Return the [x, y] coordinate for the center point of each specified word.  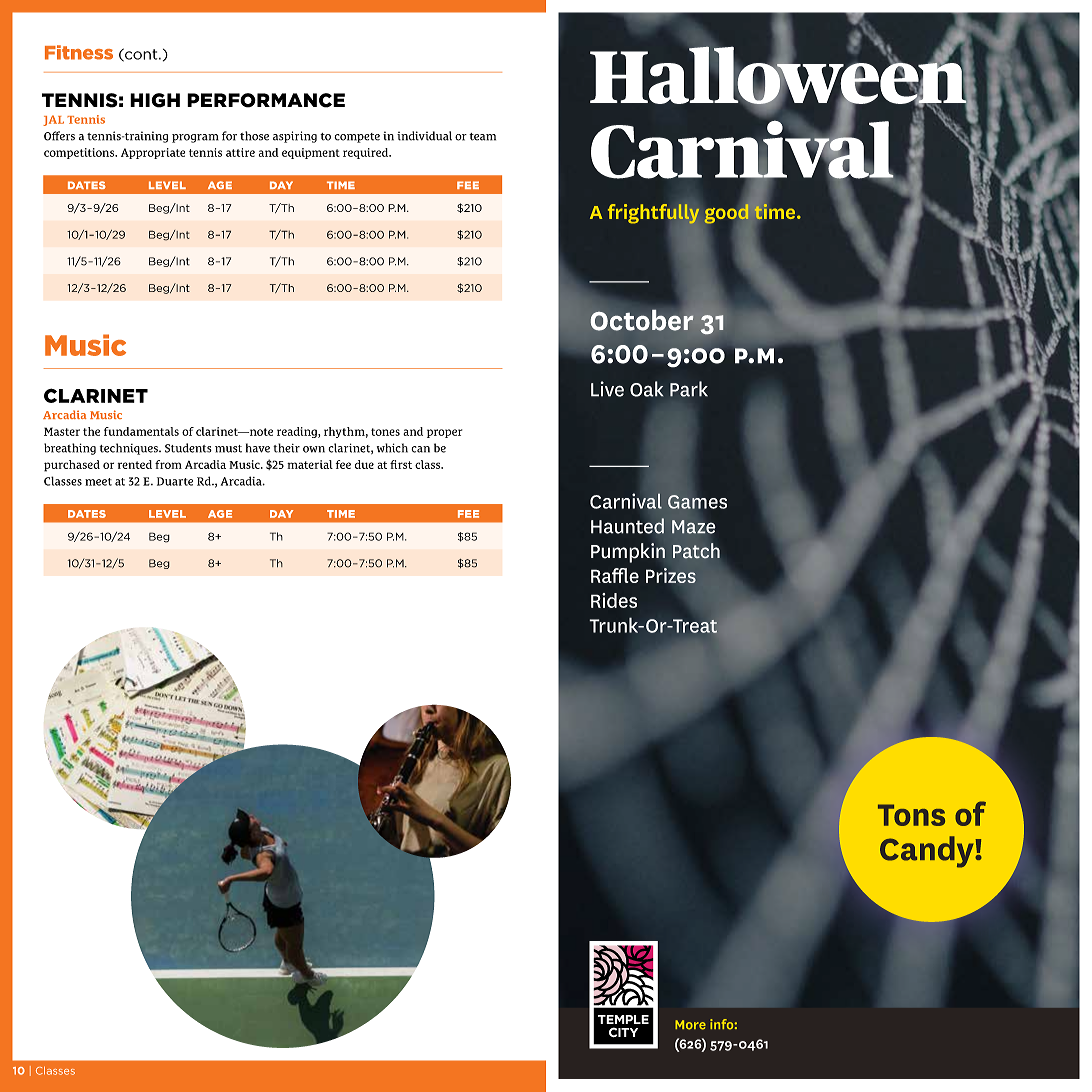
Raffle [615, 575]
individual [424, 136]
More [690, 1025]
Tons [911, 815]
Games [697, 502]
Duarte [175, 481]
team [482, 137]
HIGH [155, 100]
